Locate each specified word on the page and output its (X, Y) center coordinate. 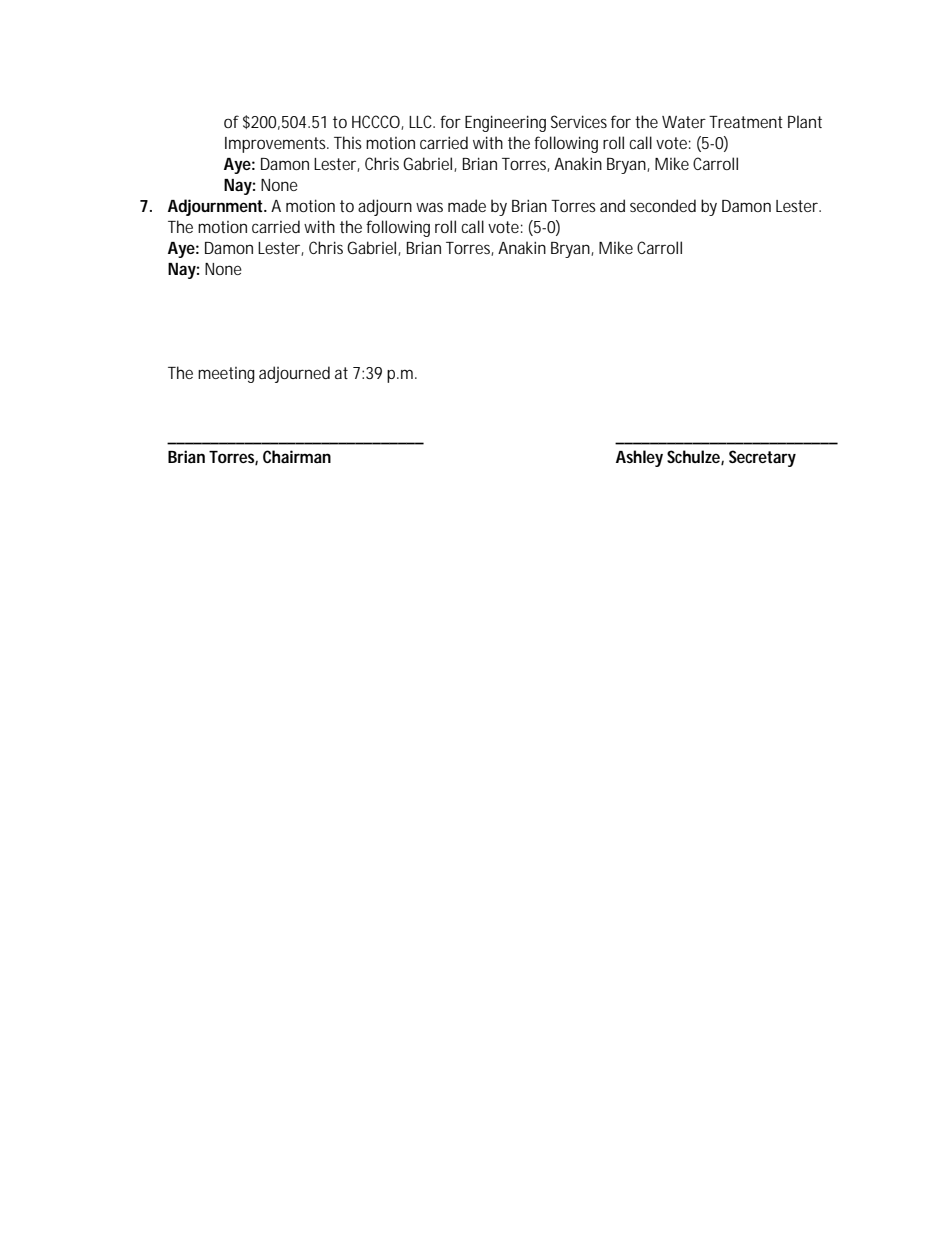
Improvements (277, 145)
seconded (663, 205)
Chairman (297, 456)
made (467, 205)
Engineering (505, 123)
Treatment (746, 122)
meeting (226, 375)
